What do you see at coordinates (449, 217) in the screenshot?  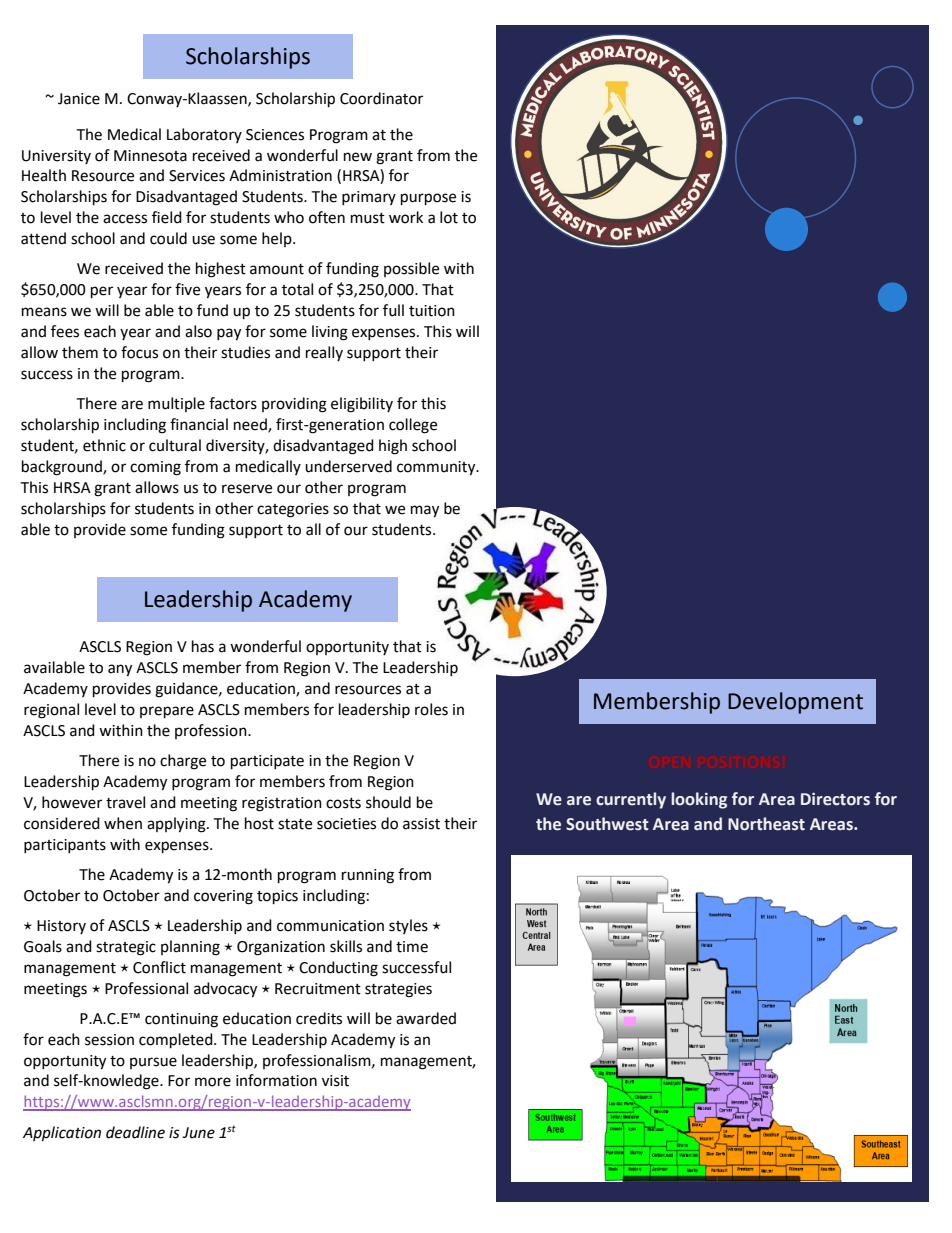 I see `lot` at bounding box center [449, 217].
